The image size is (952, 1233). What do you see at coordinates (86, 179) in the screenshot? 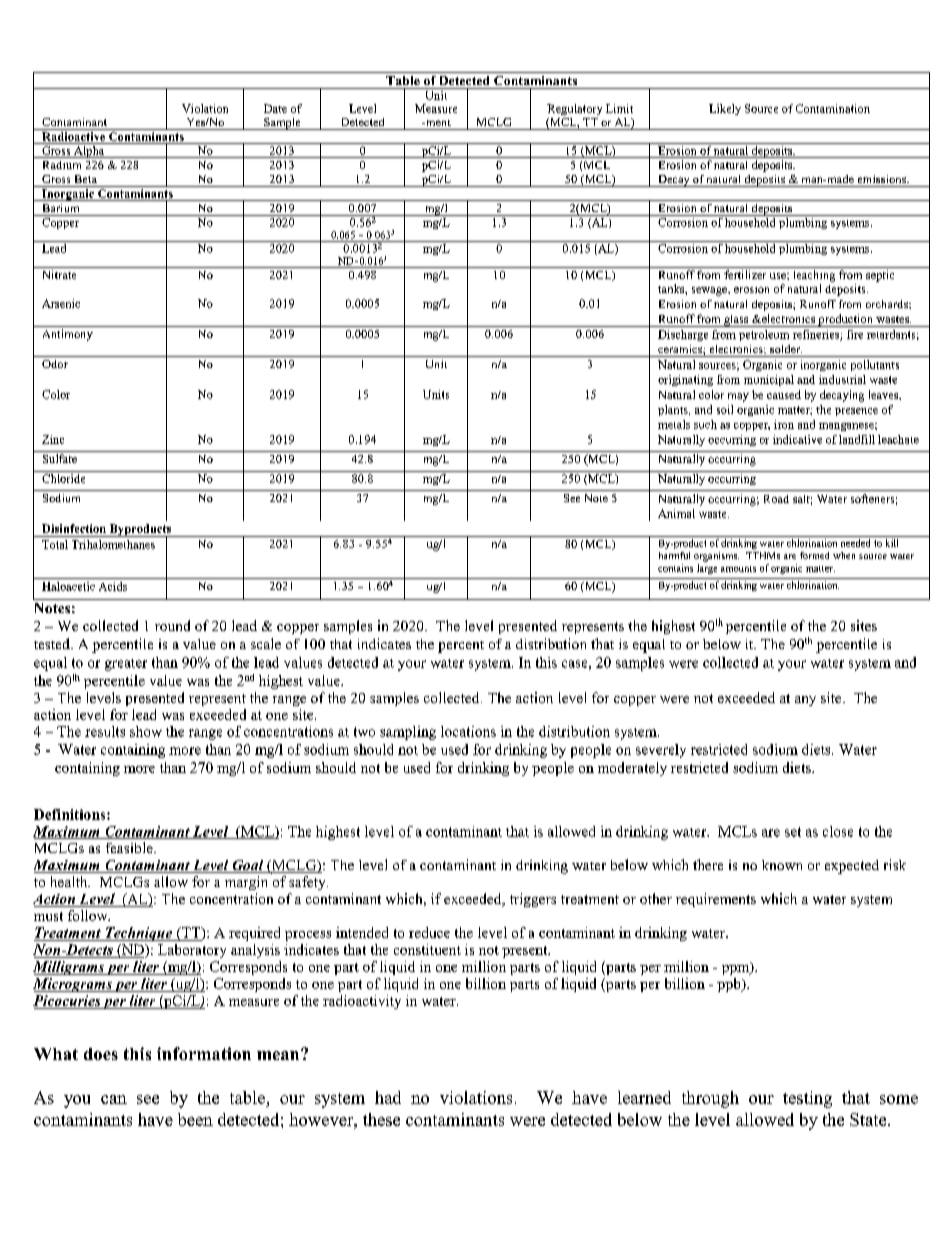
I see `Beta` at bounding box center [86, 179].
